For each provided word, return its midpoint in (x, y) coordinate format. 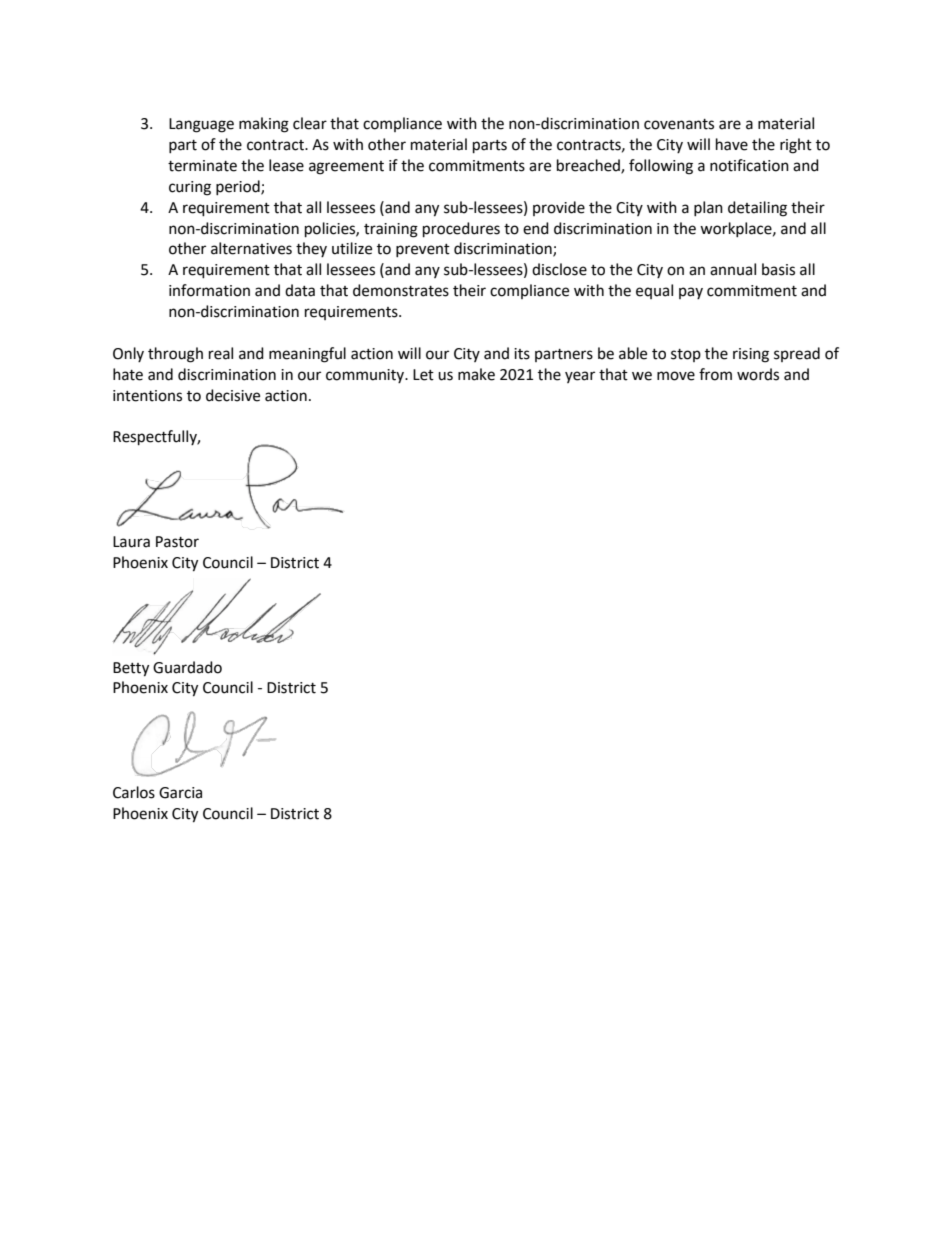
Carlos (134, 792)
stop (686, 355)
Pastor (177, 542)
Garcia (180, 793)
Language (201, 125)
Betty (131, 669)
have (732, 144)
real (221, 353)
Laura (131, 542)
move (676, 376)
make (476, 374)
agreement (346, 168)
